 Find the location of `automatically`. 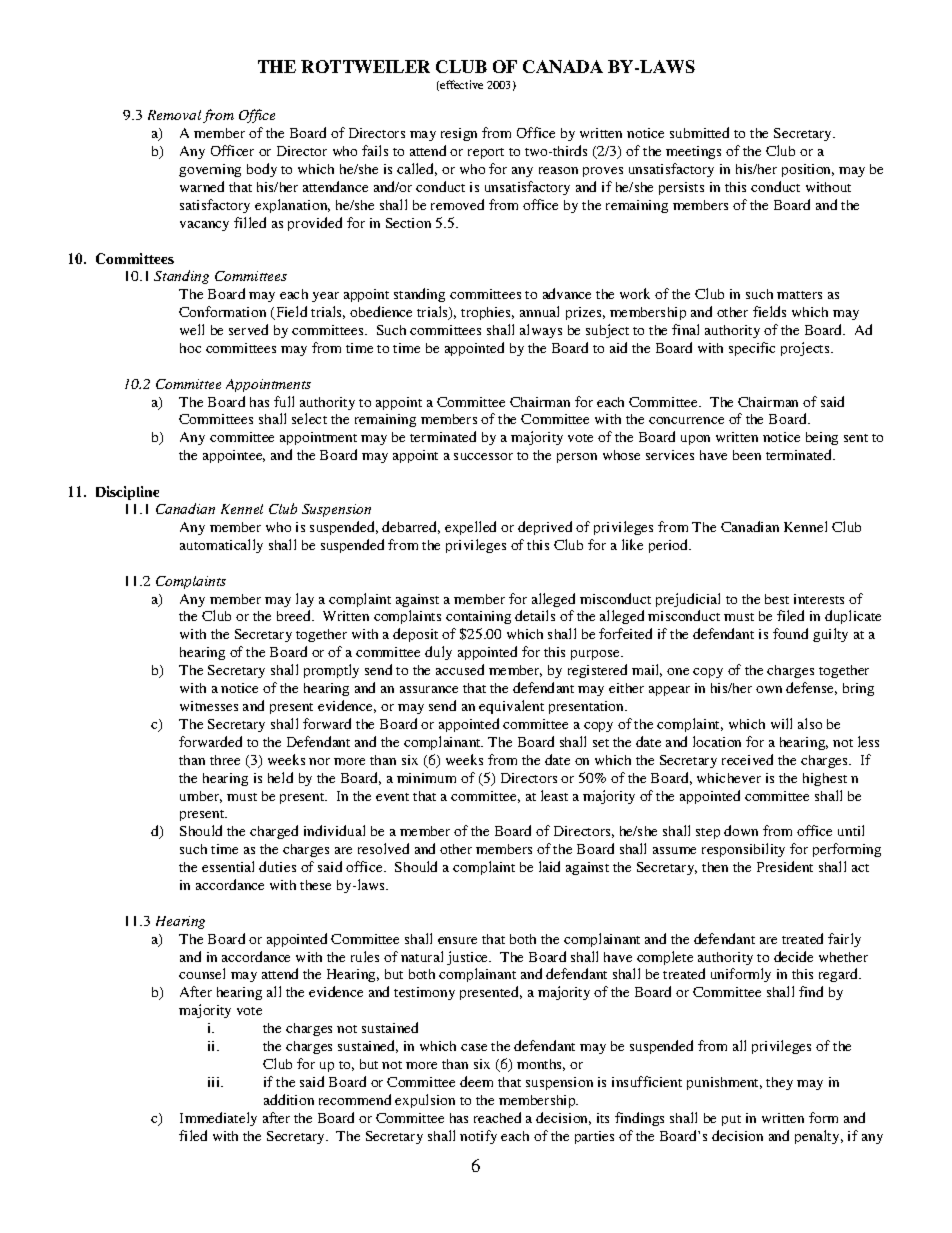

automatically is located at coordinates (221, 546).
